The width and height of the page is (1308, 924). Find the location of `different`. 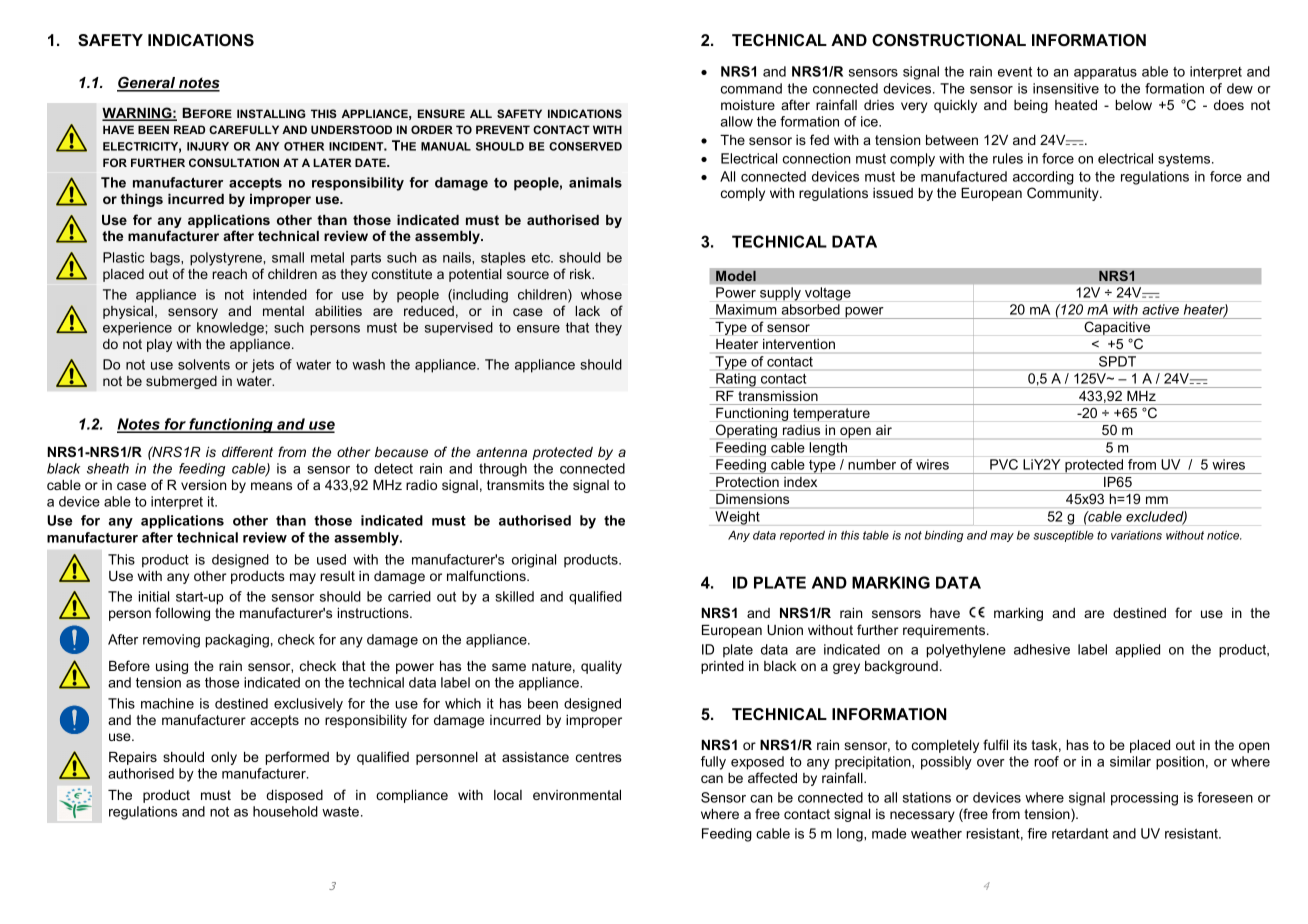

different is located at coordinates (247, 451).
